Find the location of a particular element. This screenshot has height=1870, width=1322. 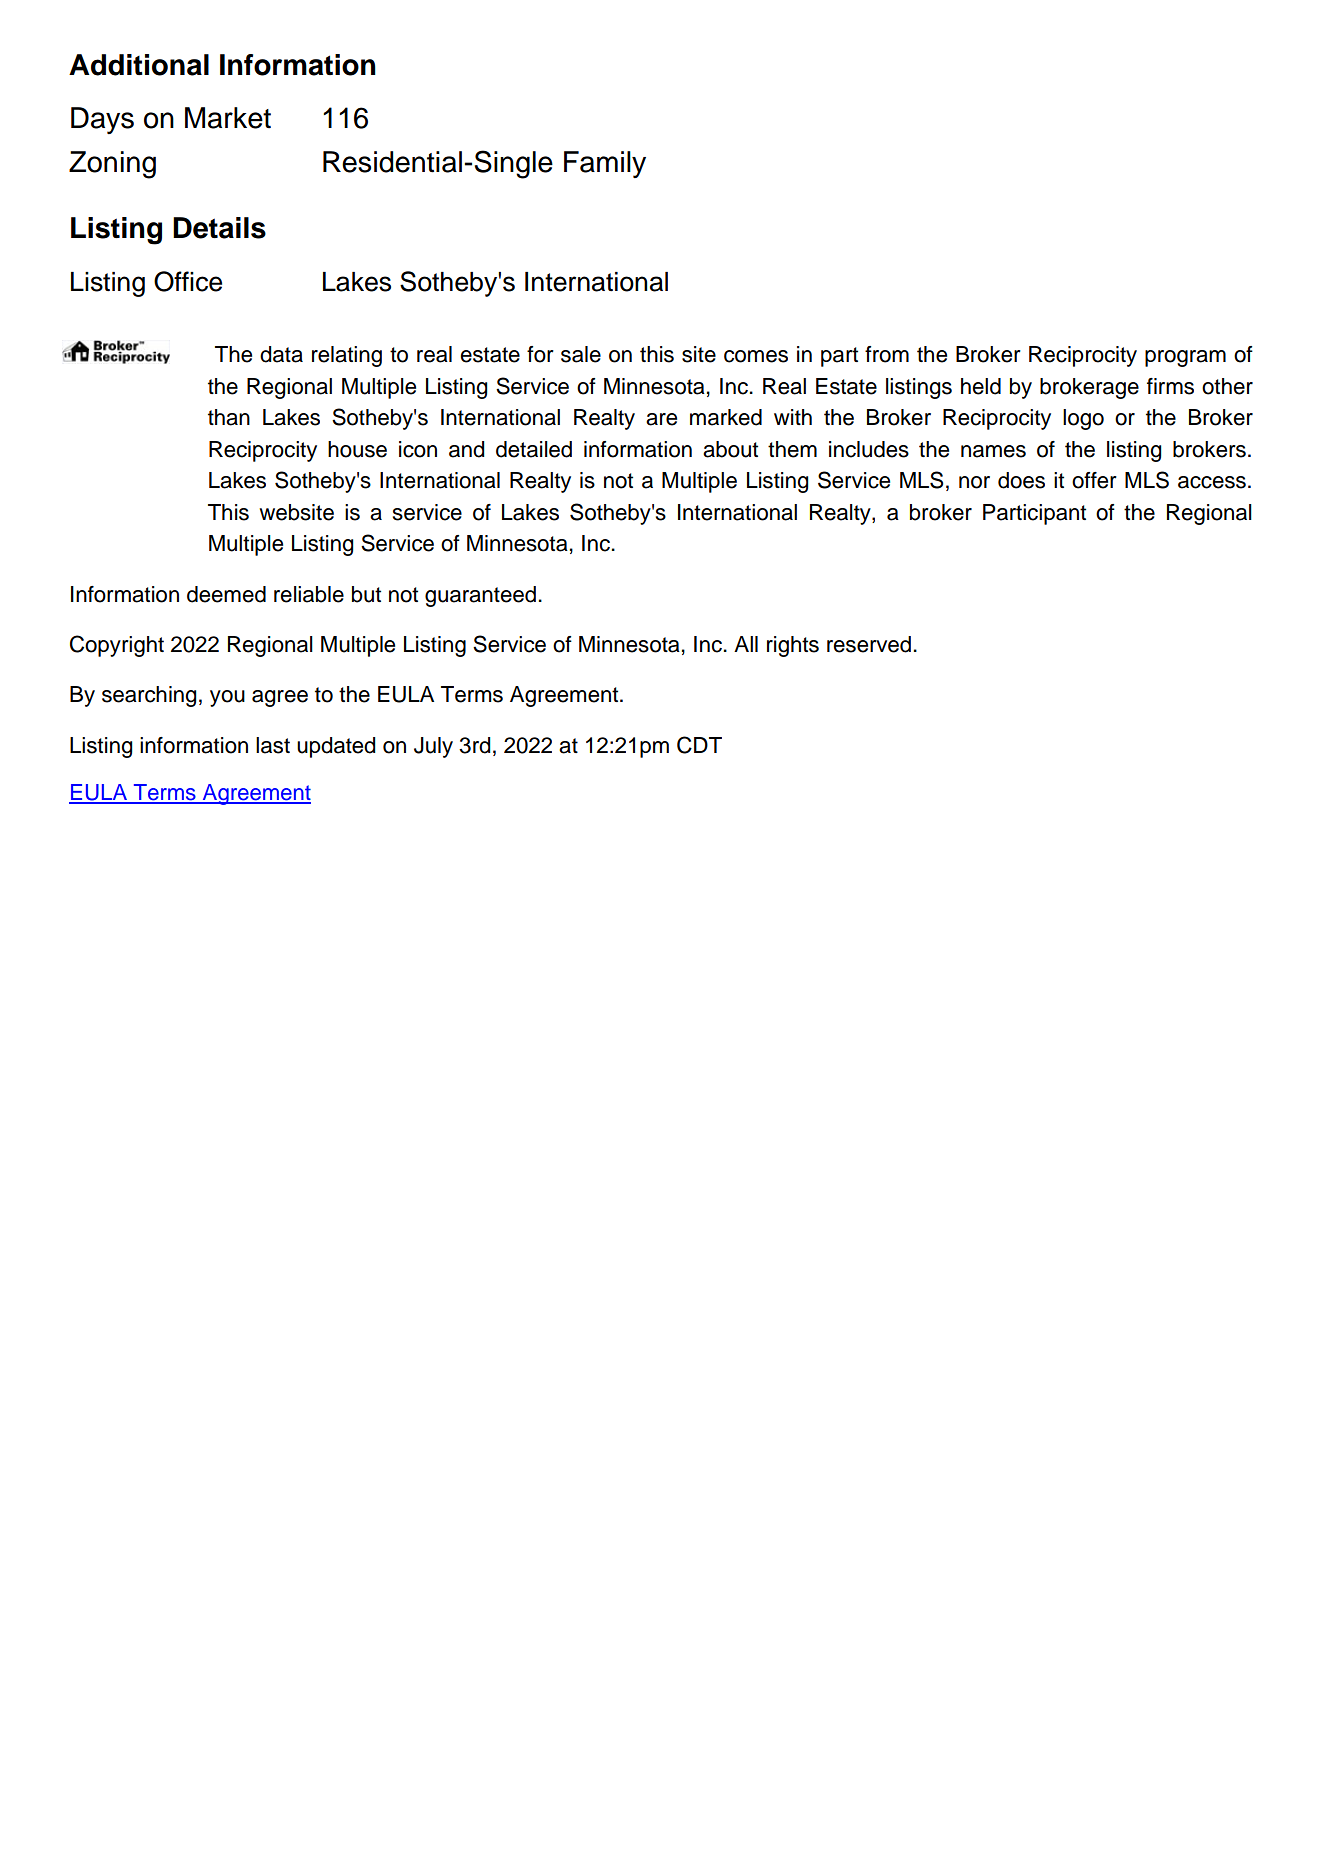

reserved is located at coordinates (869, 644).
